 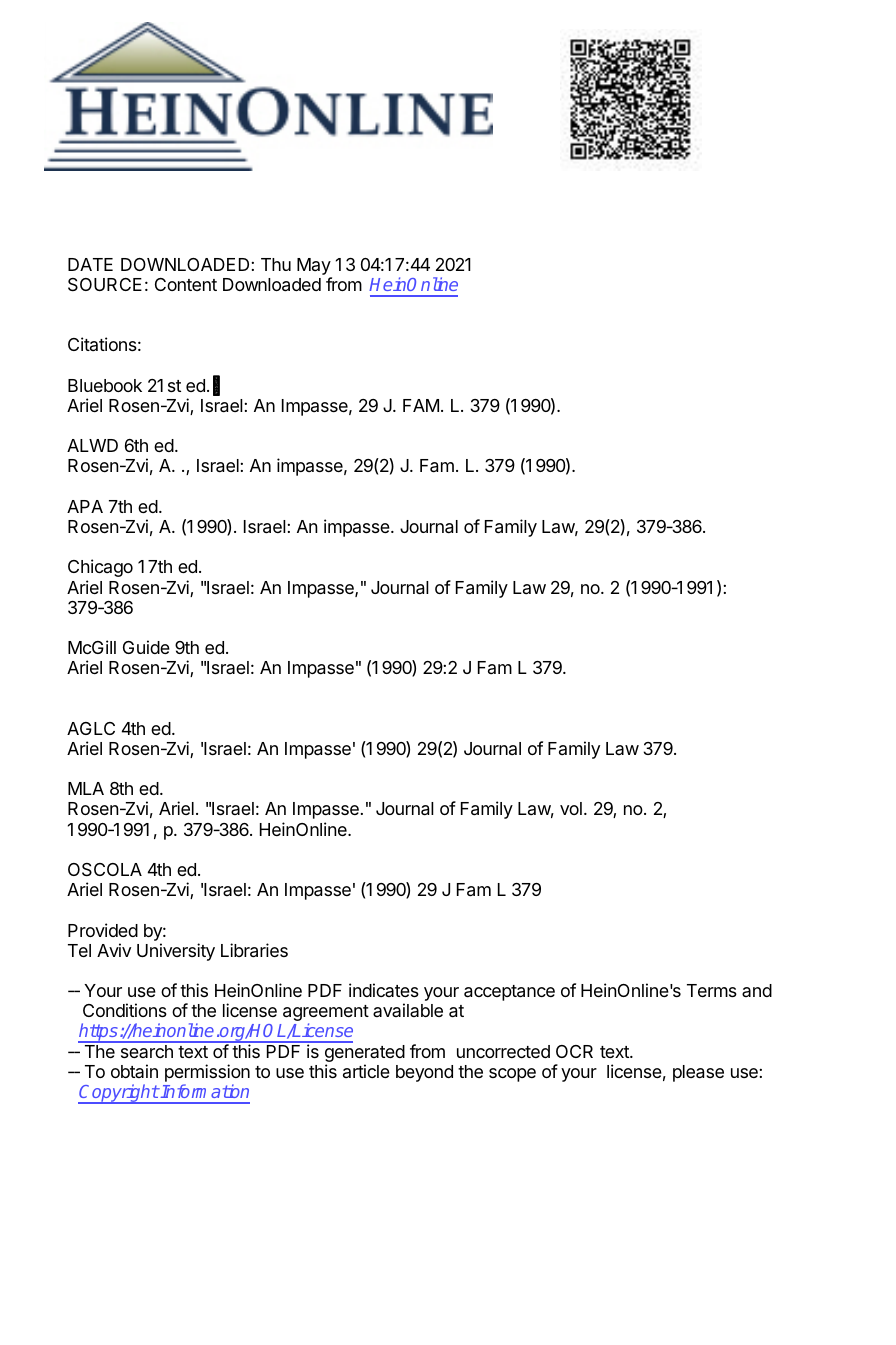 What do you see at coordinates (254, 950) in the screenshot?
I see `Libraries` at bounding box center [254, 950].
